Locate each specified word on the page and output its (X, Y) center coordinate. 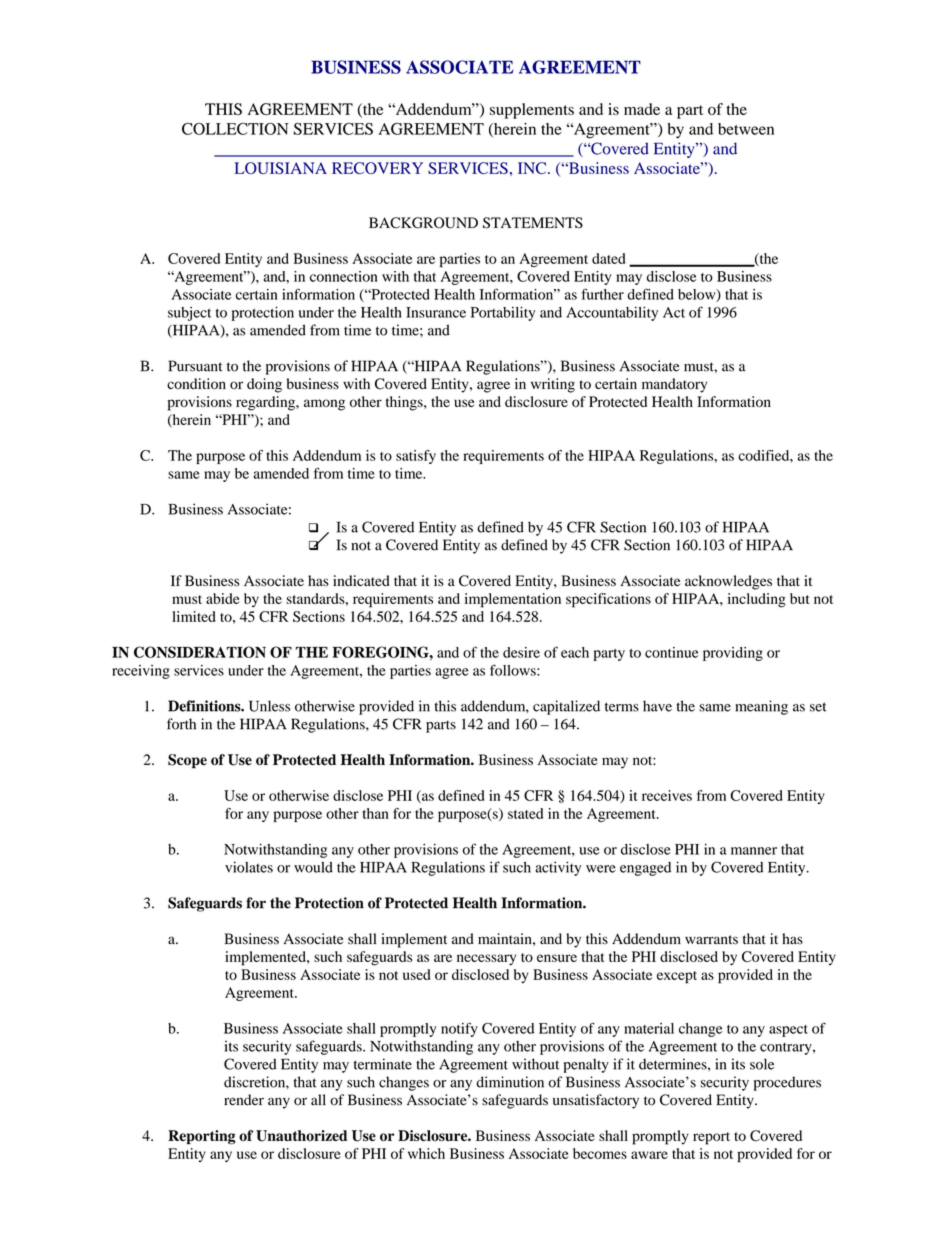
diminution (510, 1082)
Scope (187, 761)
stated (525, 813)
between (746, 129)
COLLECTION (235, 129)
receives (667, 795)
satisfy (416, 457)
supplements (532, 111)
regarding (266, 403)
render (244, 1100)
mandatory (674, 385)
